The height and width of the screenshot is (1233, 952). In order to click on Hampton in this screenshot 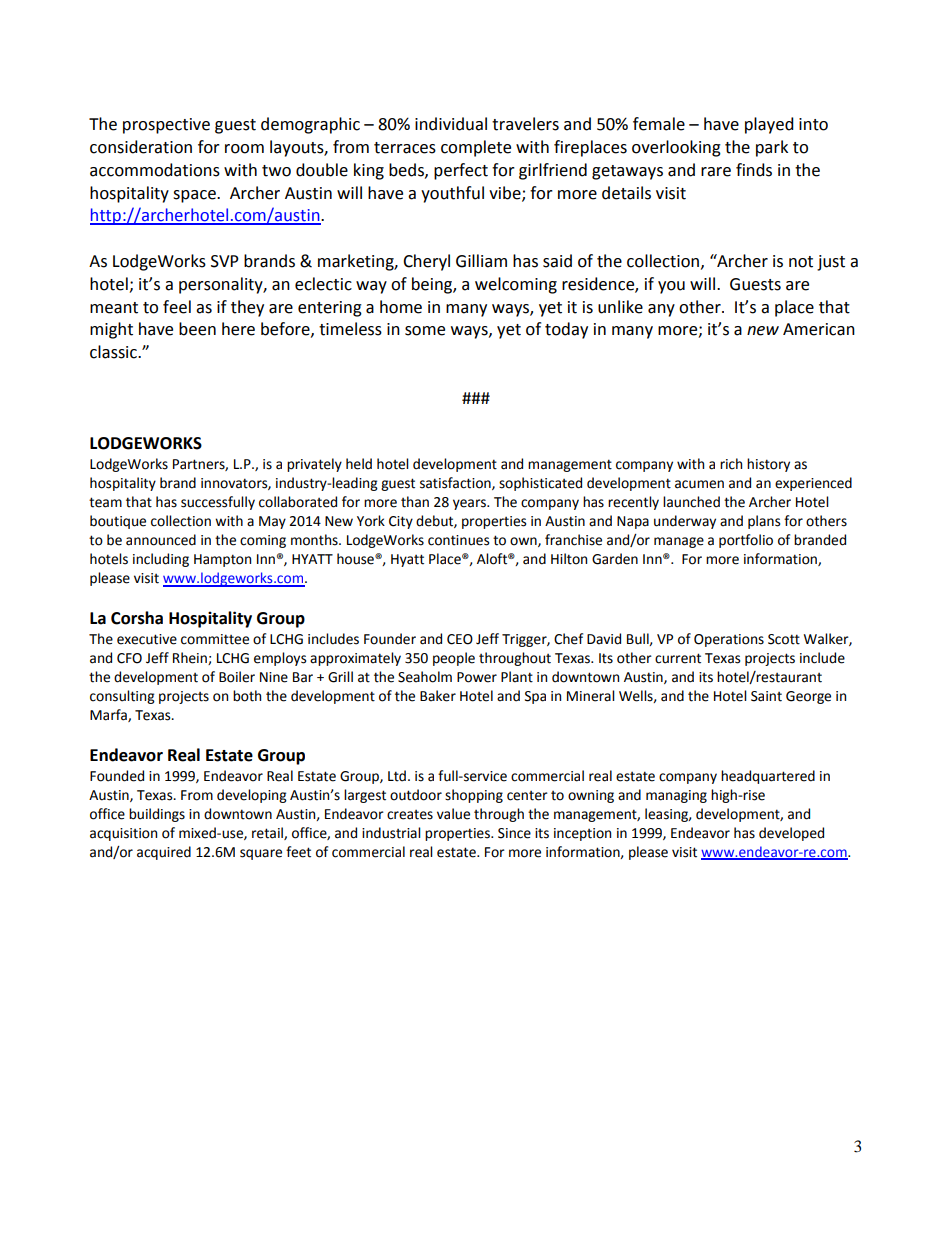, I will do `click(222, 560)`.
